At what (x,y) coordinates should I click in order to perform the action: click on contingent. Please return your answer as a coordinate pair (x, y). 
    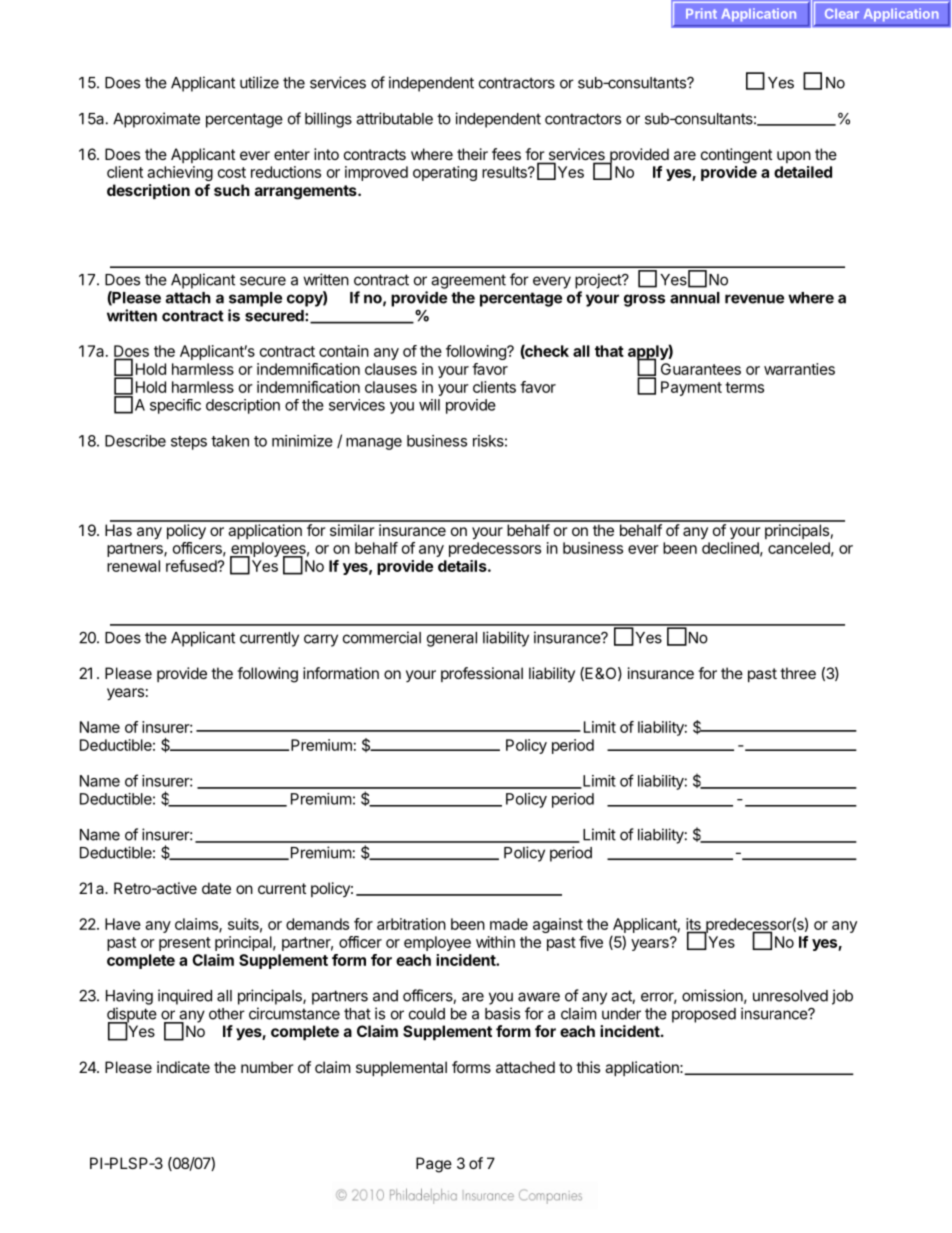
    Looking at the image, I should click on (736, 156).
